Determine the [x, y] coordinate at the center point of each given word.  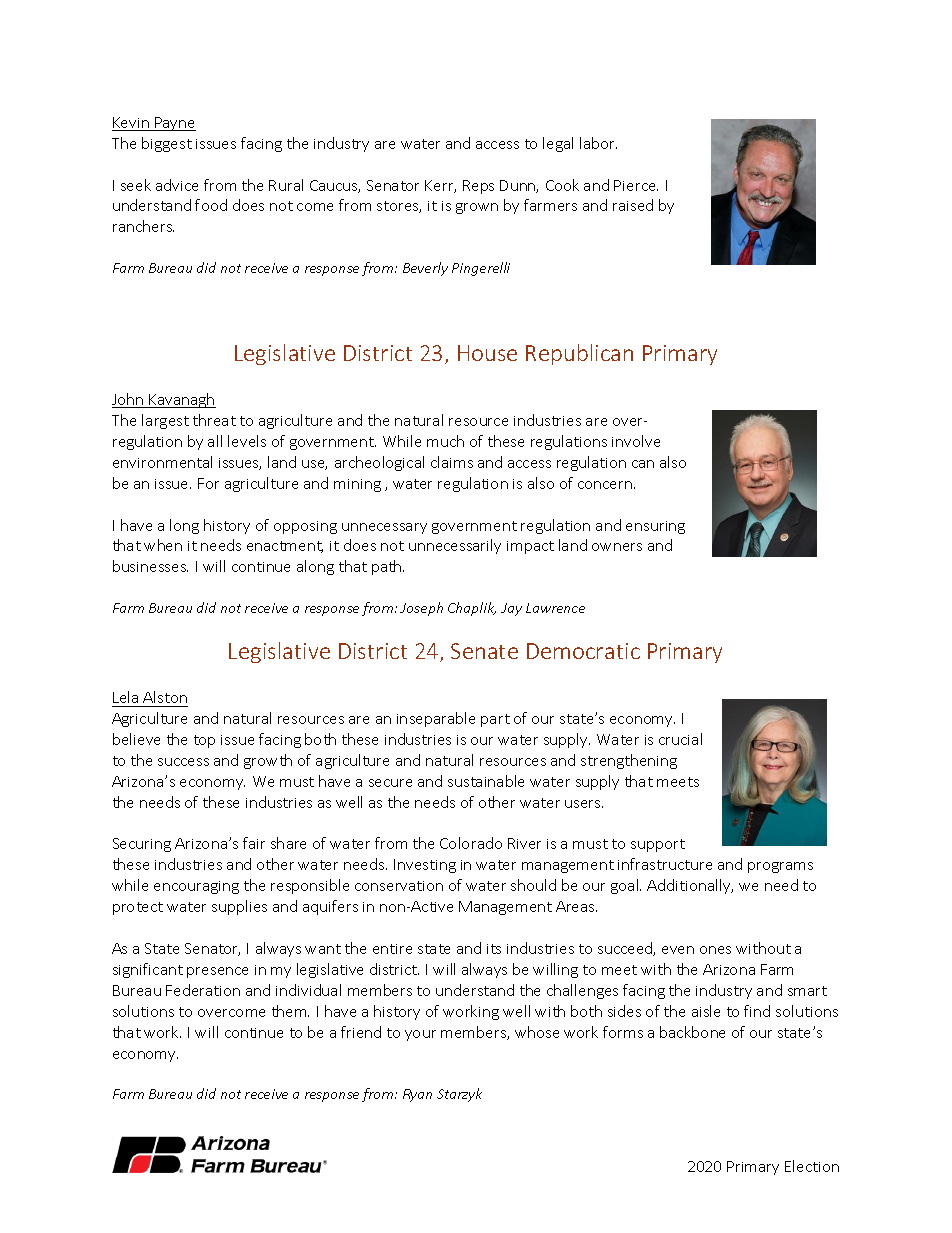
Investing [425, 866]
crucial [680, 739]
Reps [478, 187]
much [445, 441]
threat [214, 420]
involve [636, 441]
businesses [150, 566]
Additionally [690, 886]
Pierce [636, 185]
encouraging [196, 887]
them [290, 1011]
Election [812, 1166]
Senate [484, 651]
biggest [167, 144]
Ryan [417, 1095]
